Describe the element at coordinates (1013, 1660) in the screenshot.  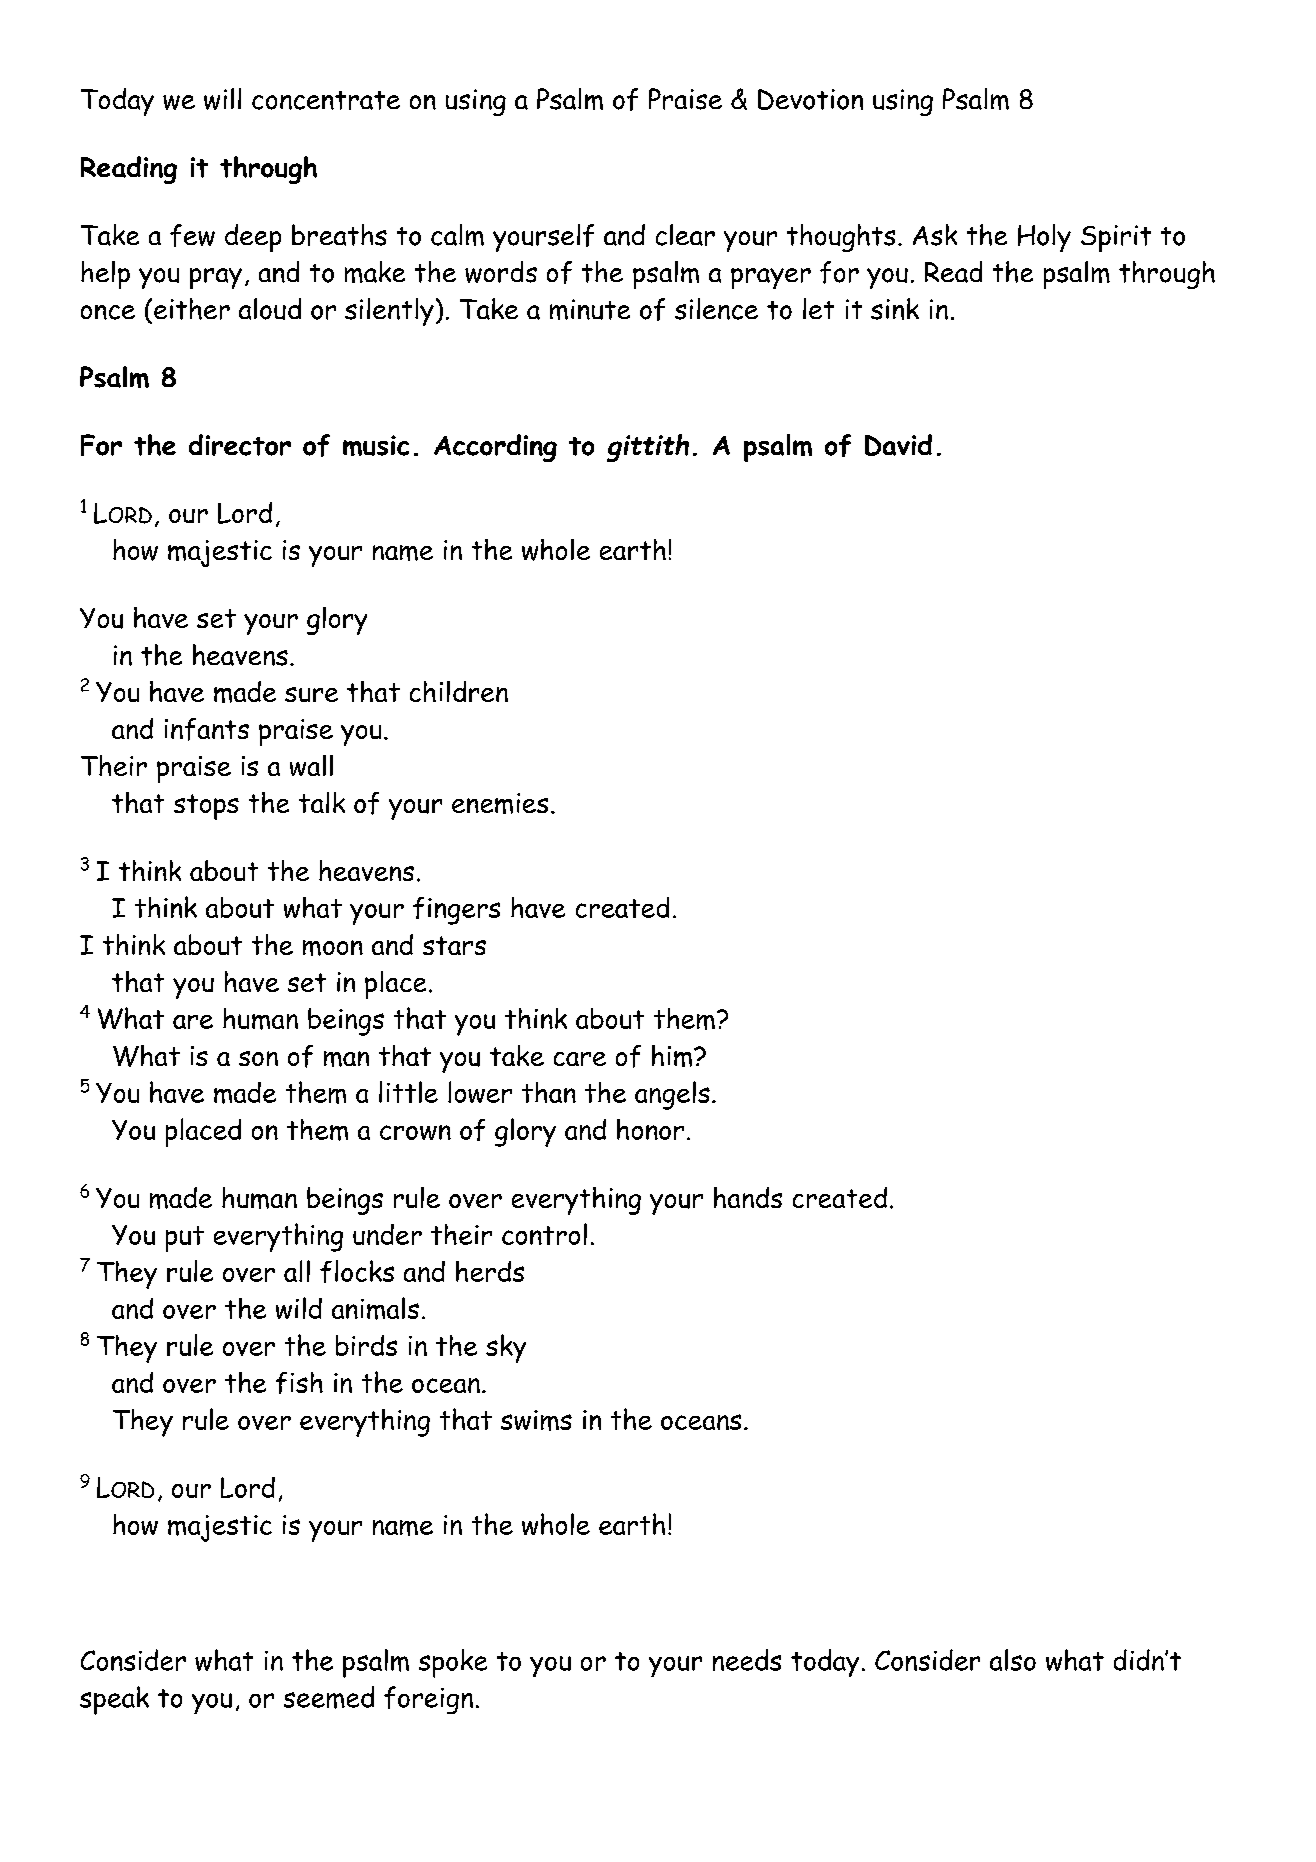
I see `also` at that location.
